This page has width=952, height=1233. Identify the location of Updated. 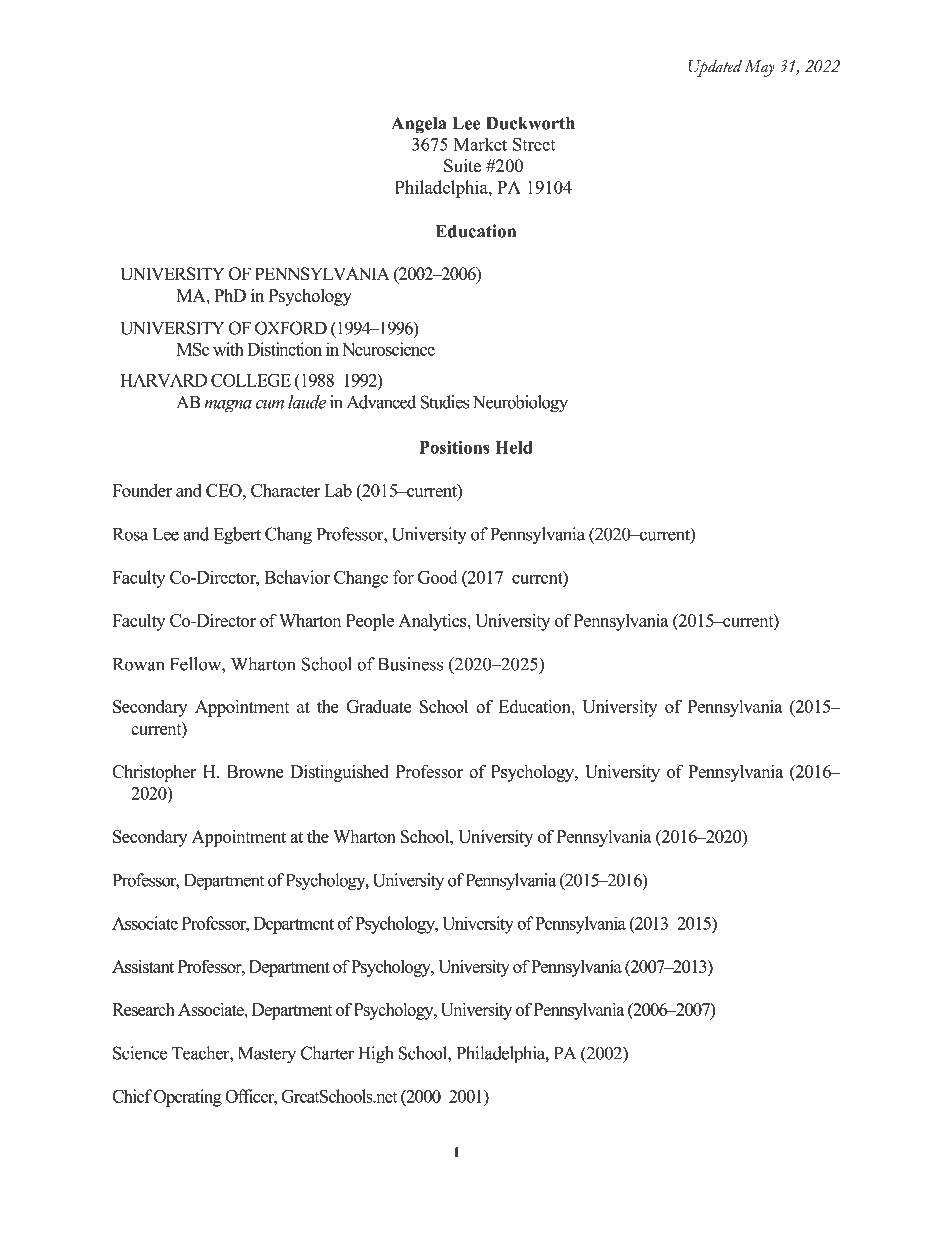
(715, 68).
